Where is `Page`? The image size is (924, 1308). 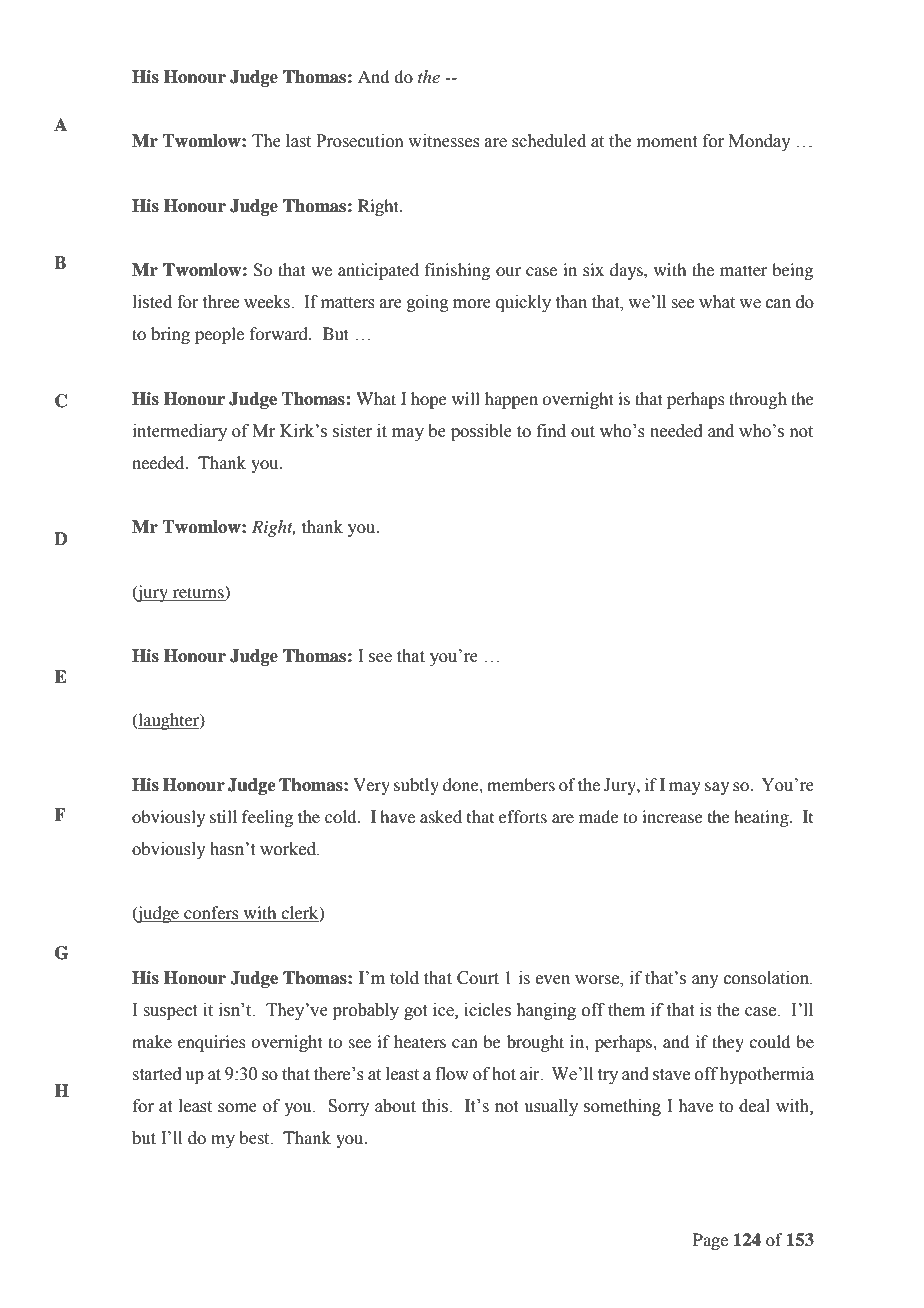 Page is located at coordinates (710, 1241).
